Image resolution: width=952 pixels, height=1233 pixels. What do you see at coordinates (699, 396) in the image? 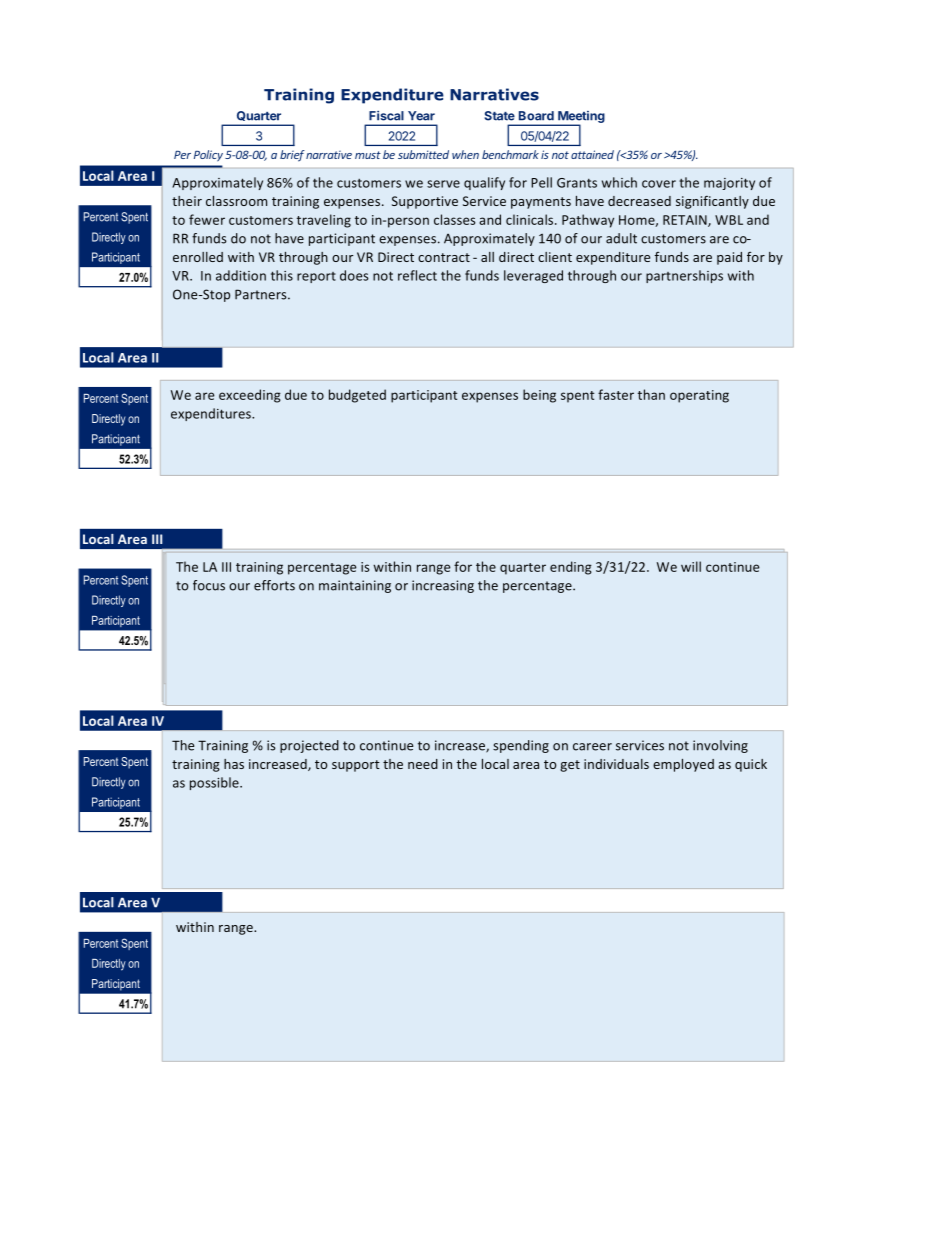
I see `operating` at bounding box center [699, 396].
